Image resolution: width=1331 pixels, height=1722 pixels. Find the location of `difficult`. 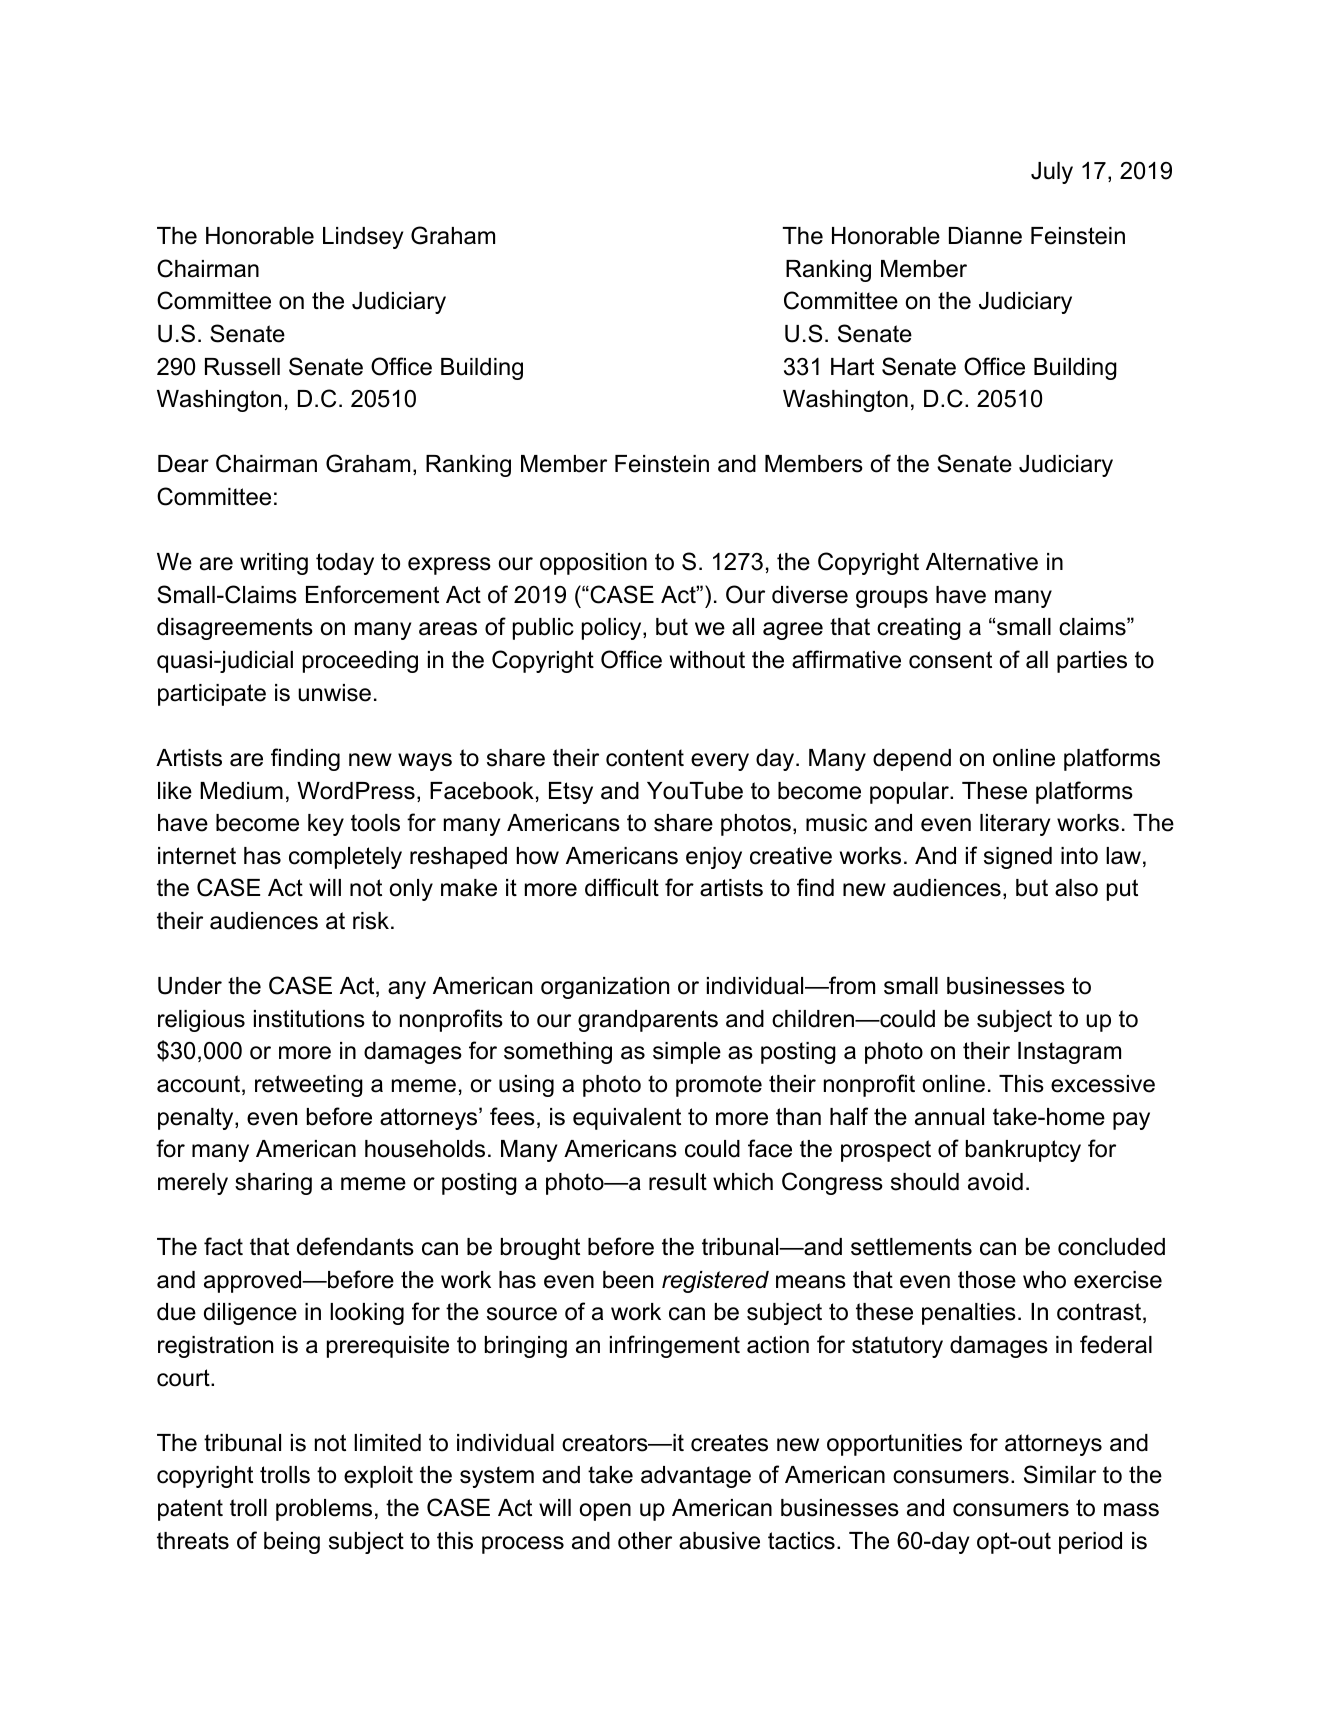

difficult is located at coordinates (622, 887).
